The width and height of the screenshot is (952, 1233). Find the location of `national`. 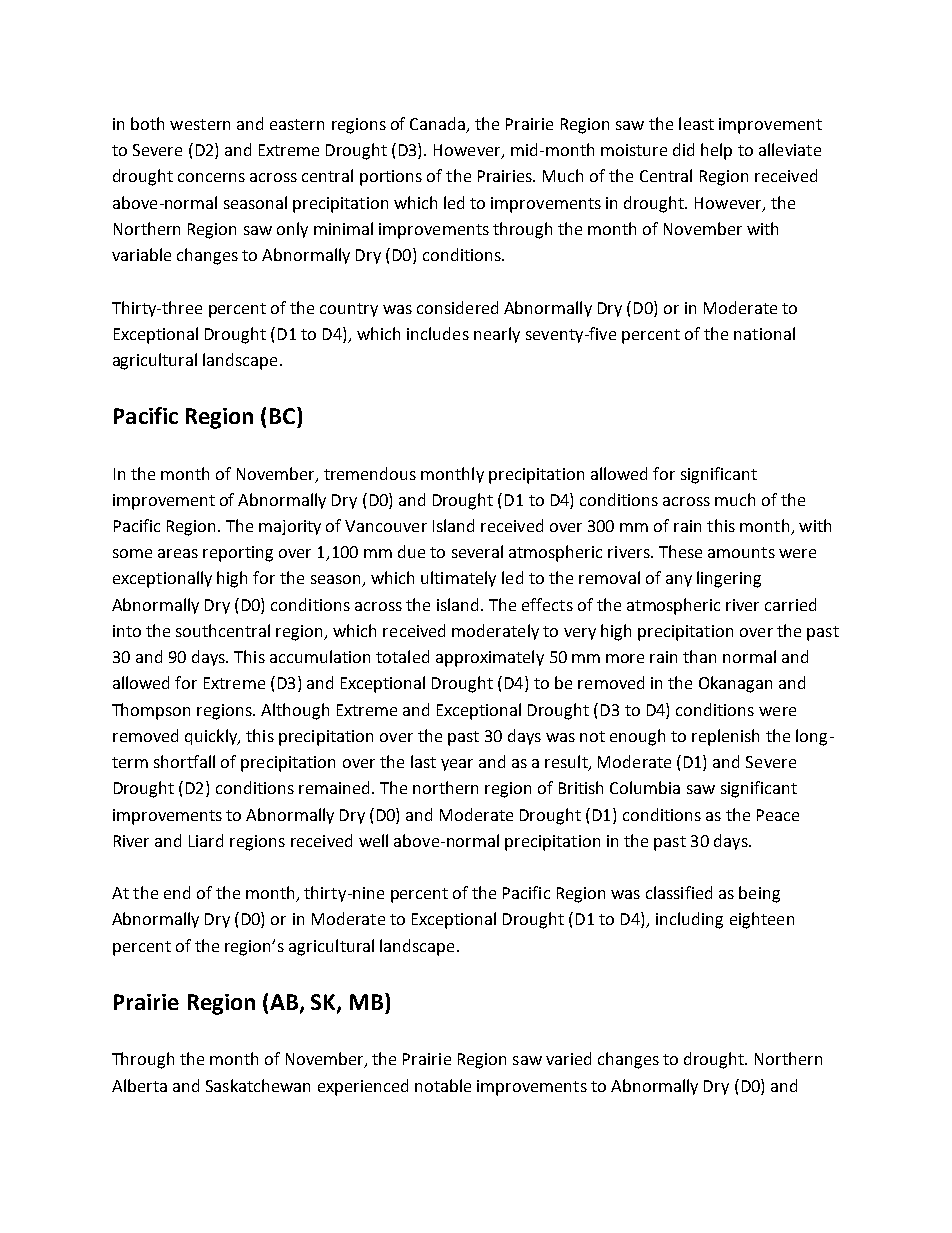

national is located at coordinates (764, 333).
